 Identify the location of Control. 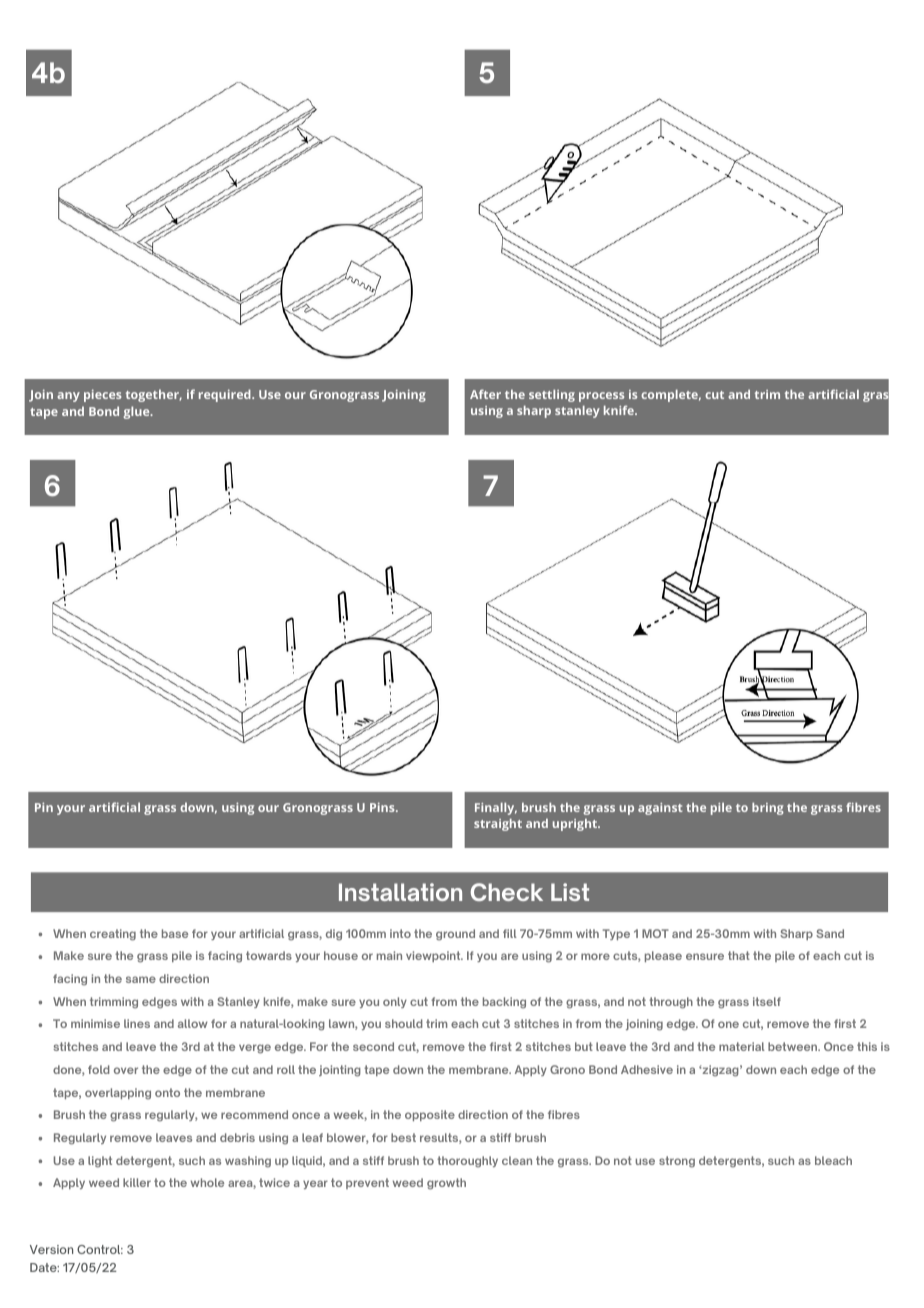
(100, 1249).
